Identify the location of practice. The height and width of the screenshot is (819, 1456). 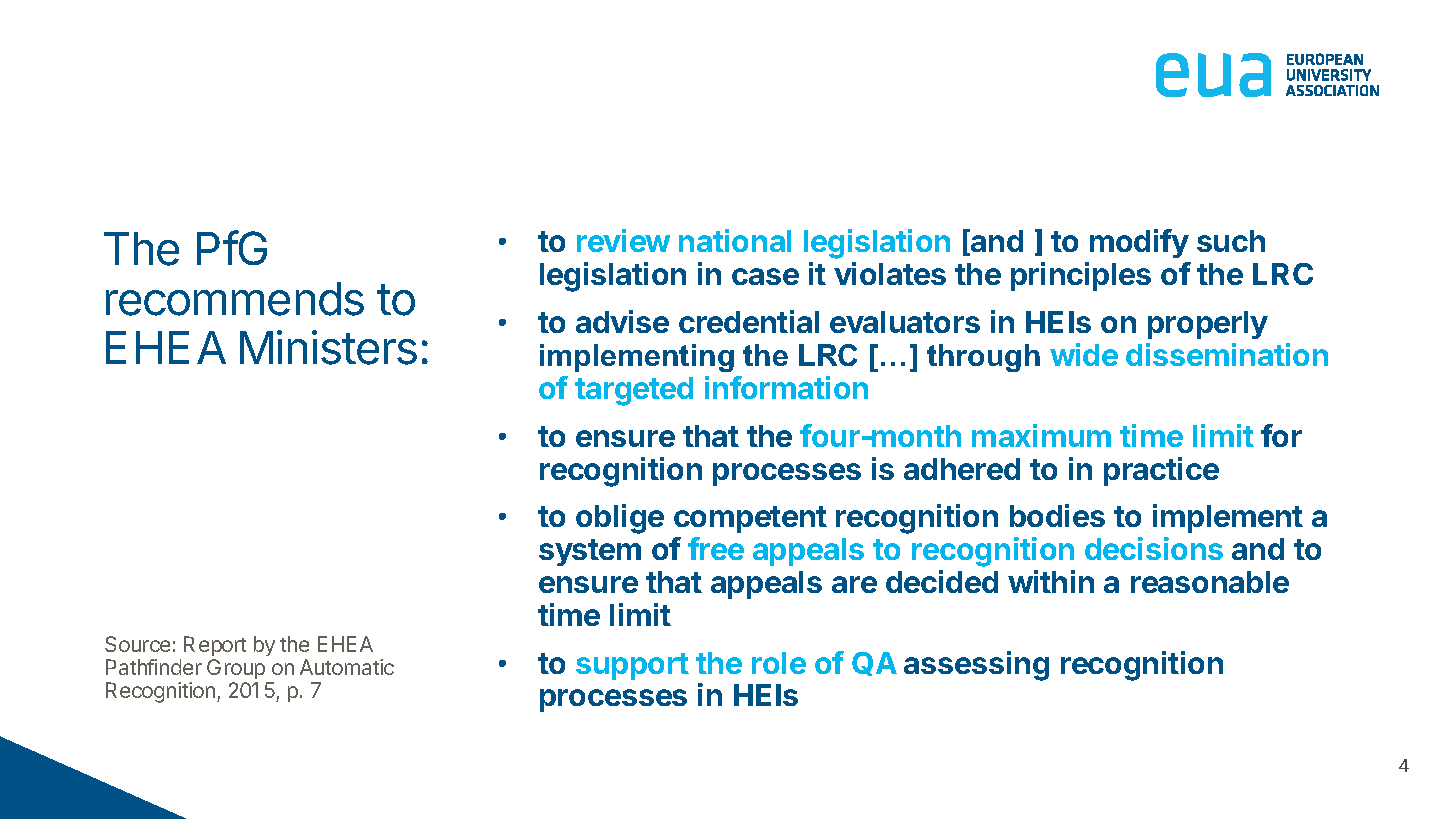
(1161, 471).
